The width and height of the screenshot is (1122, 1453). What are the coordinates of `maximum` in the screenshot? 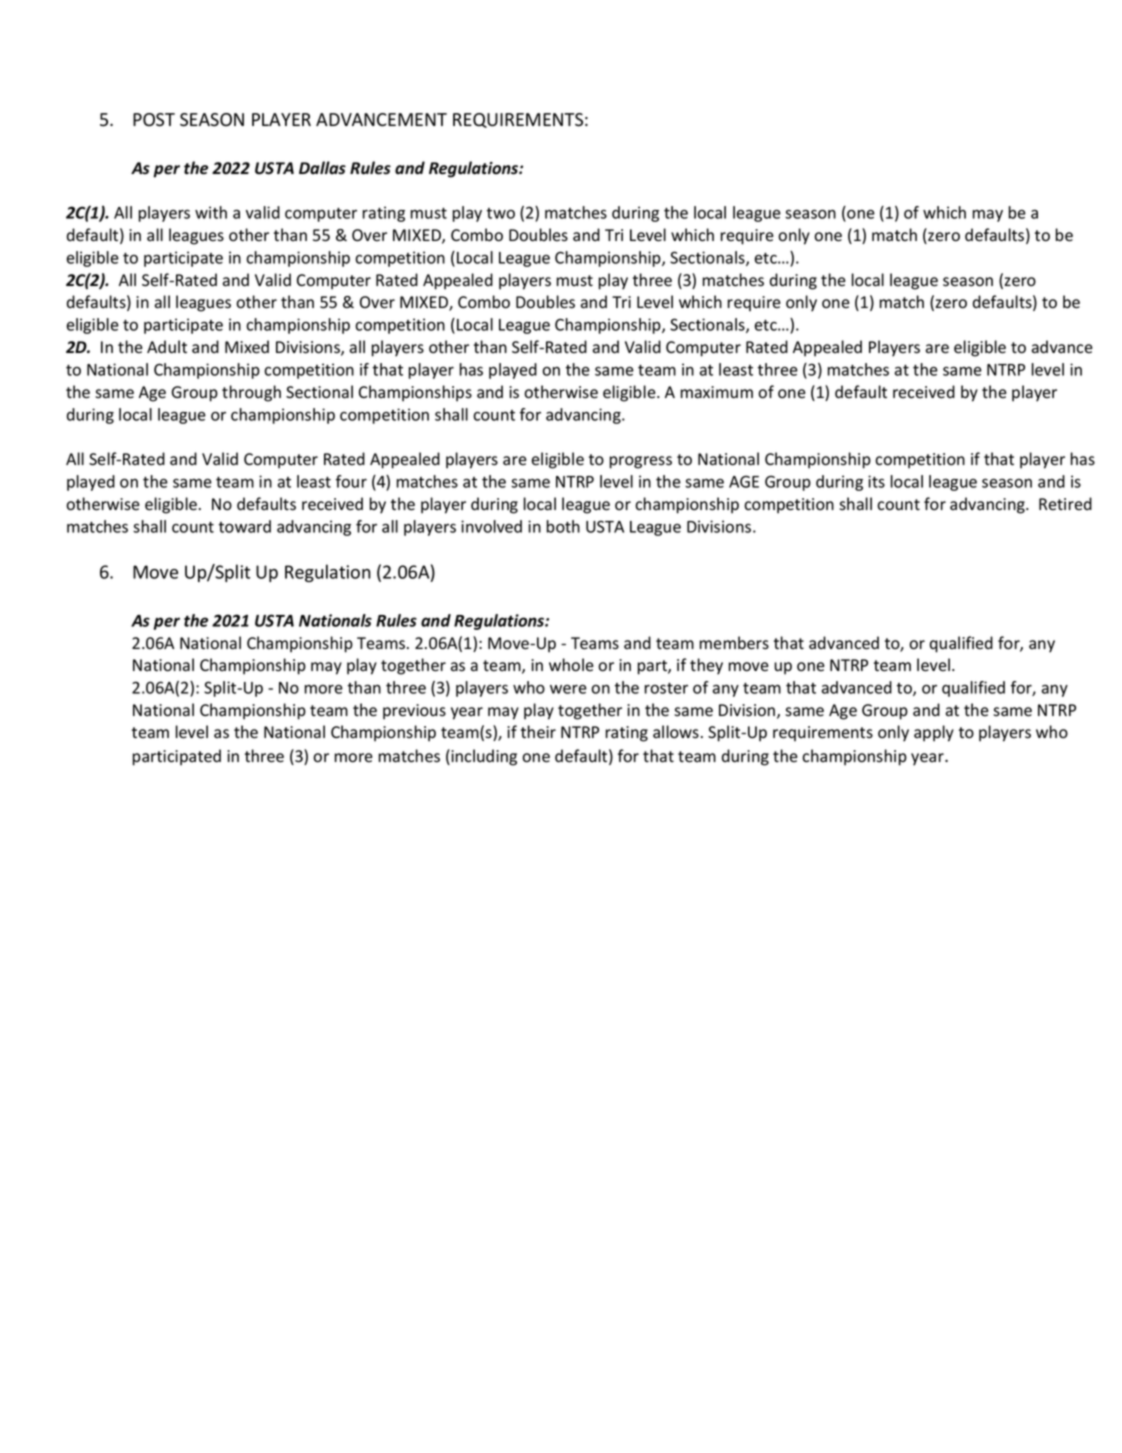 It's located at (716, 392).
